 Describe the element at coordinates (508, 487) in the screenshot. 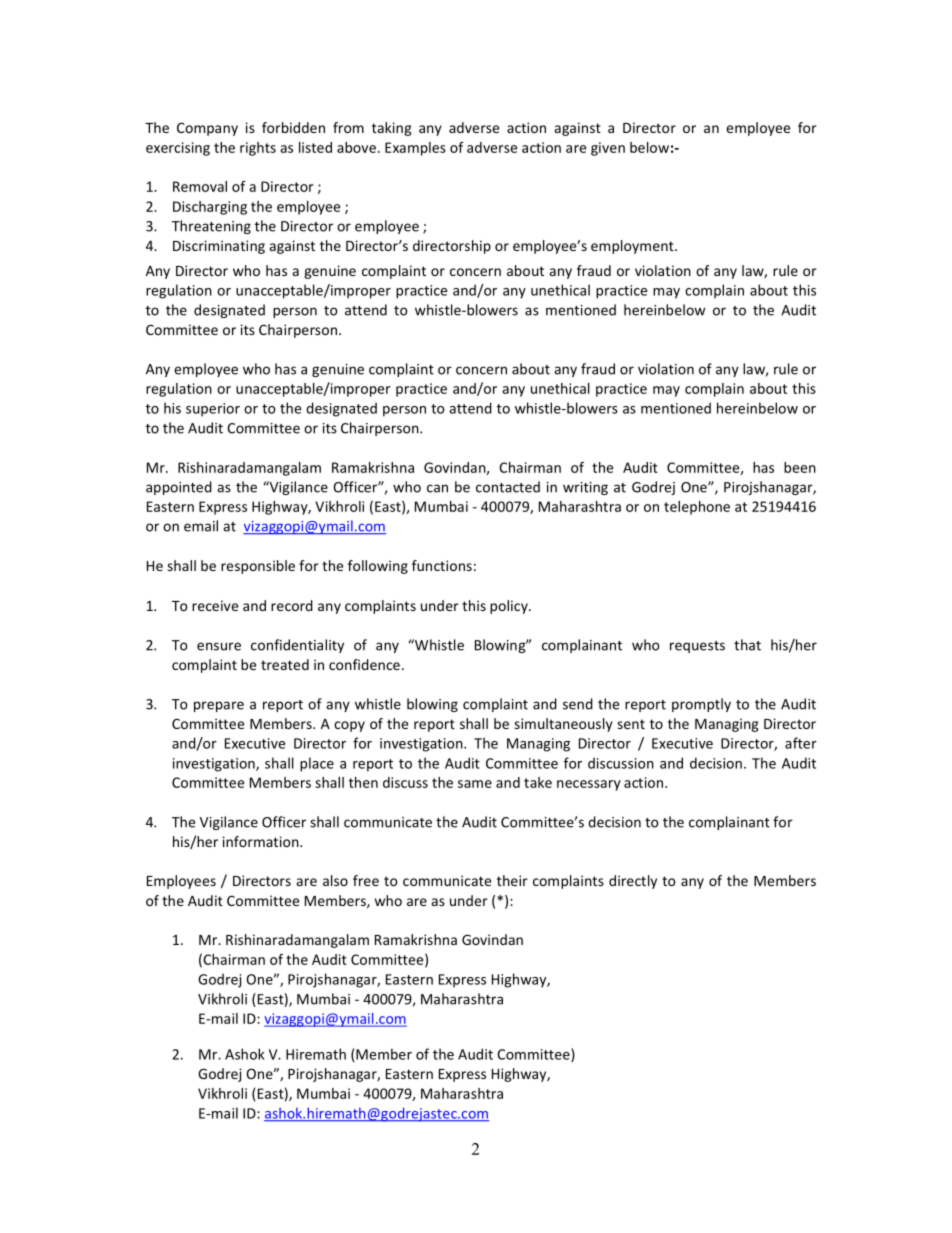

I see `contacted` at that location.
